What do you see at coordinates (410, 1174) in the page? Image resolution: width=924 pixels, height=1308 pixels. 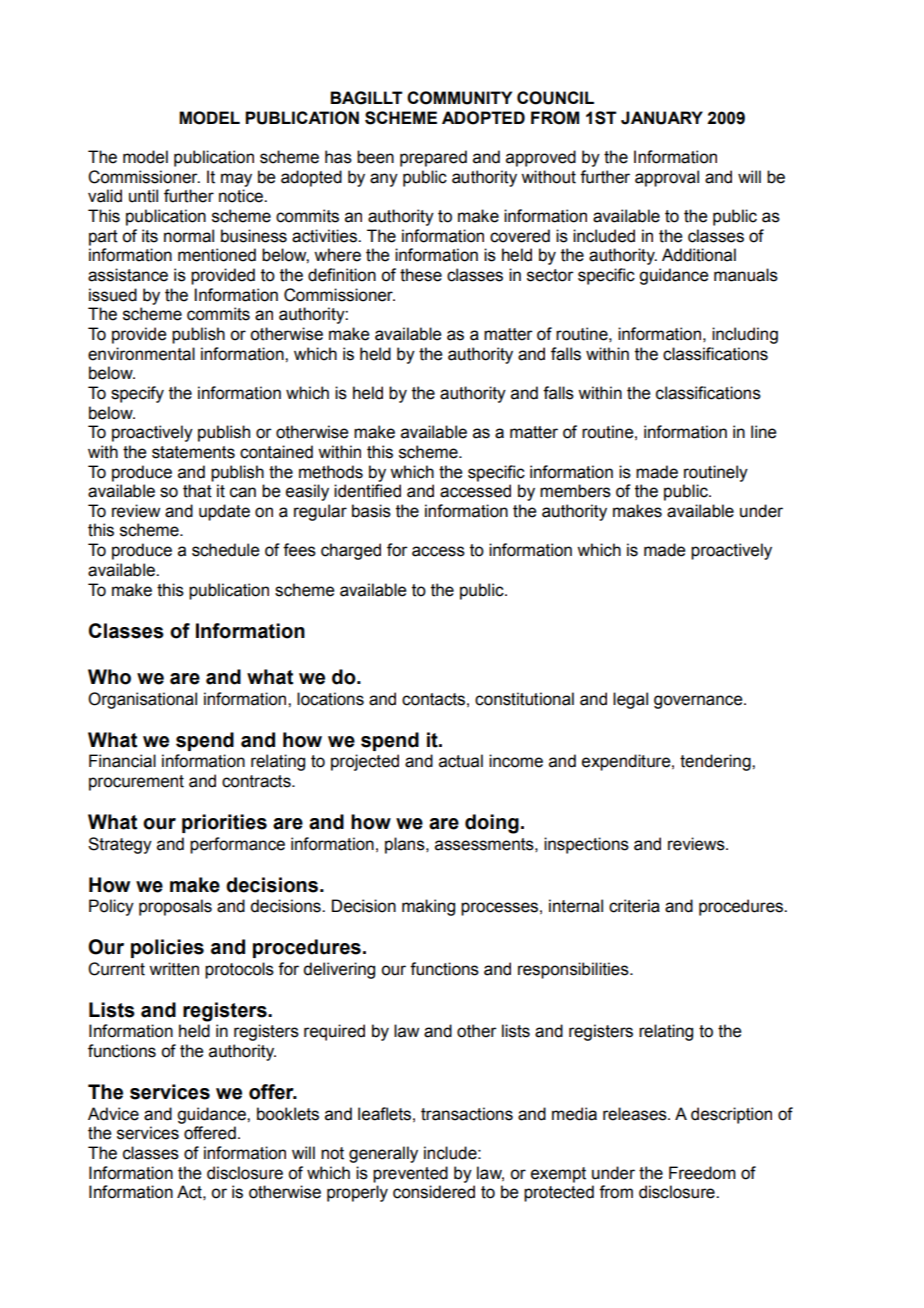 I see `prevented` at bounding box center [410, 1174].
